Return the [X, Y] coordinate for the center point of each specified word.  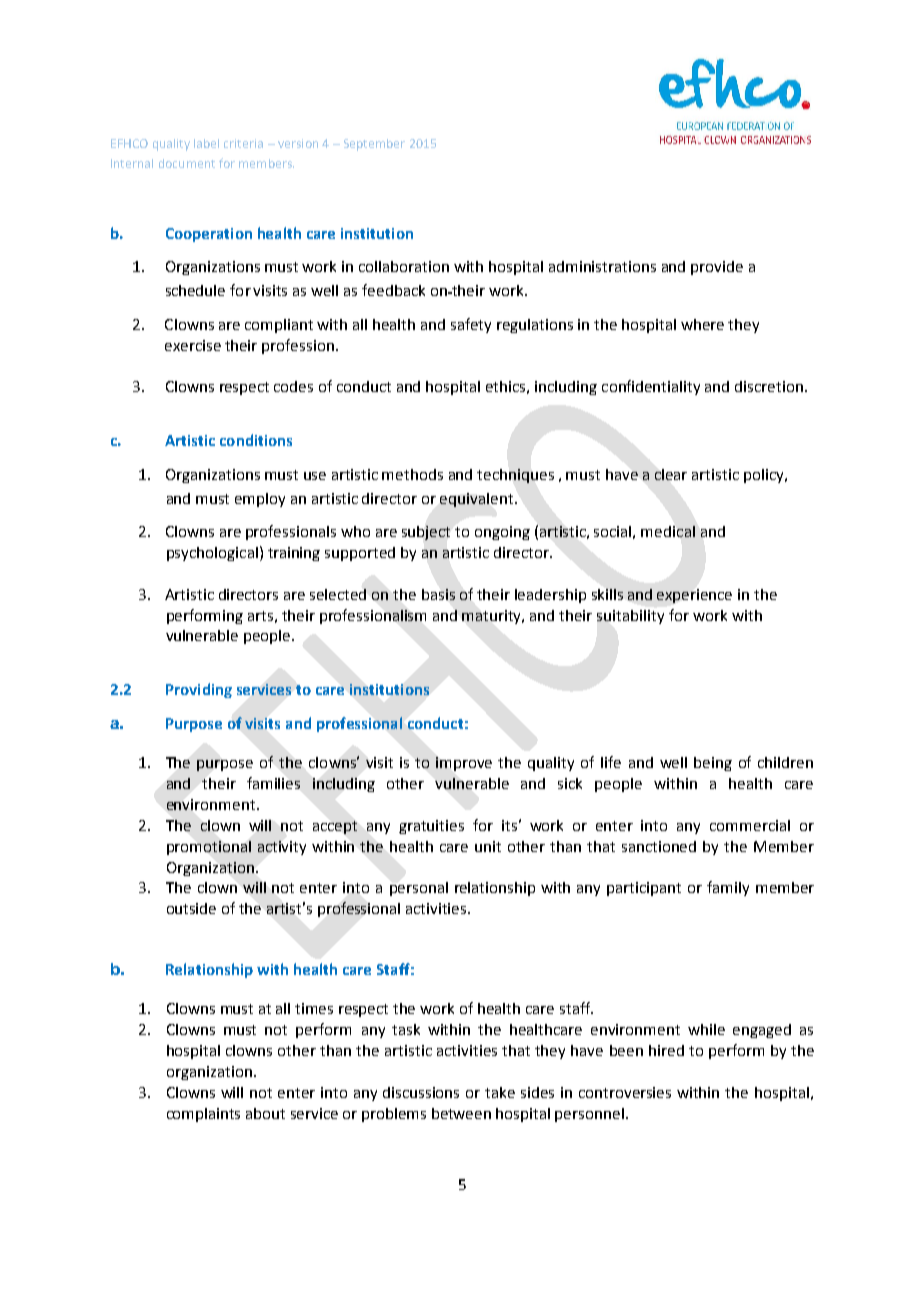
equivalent [478, 500]
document [187, 163]
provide [717, 268]
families [273, 783]
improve [464, 764]
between [461, 1113]
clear [671, 474]
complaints [203, 1115]
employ [260, 500]
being [713, 764]
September [374, 145]
